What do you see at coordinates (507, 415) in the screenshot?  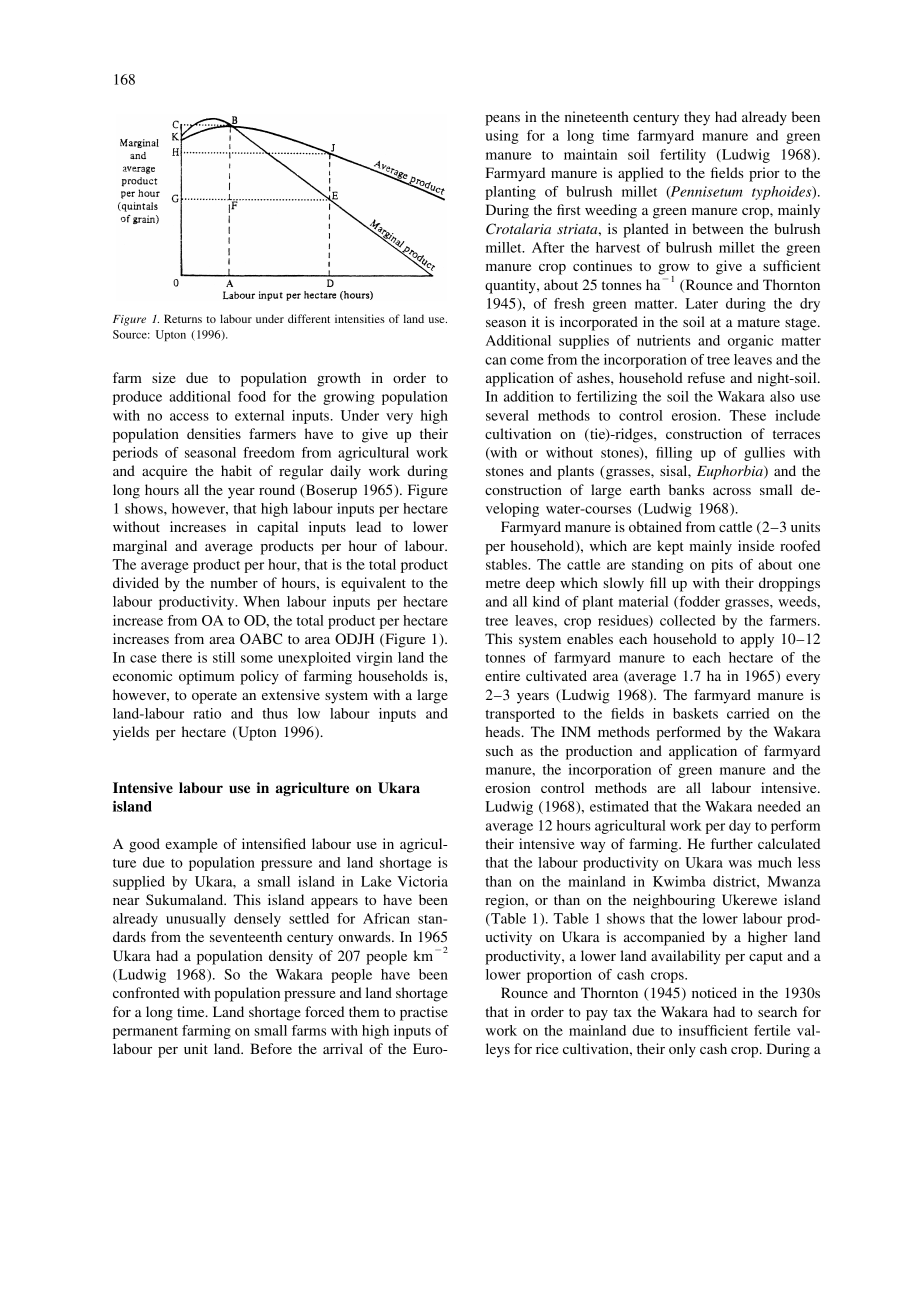 I see `several` at bounding box center [507, 415].
